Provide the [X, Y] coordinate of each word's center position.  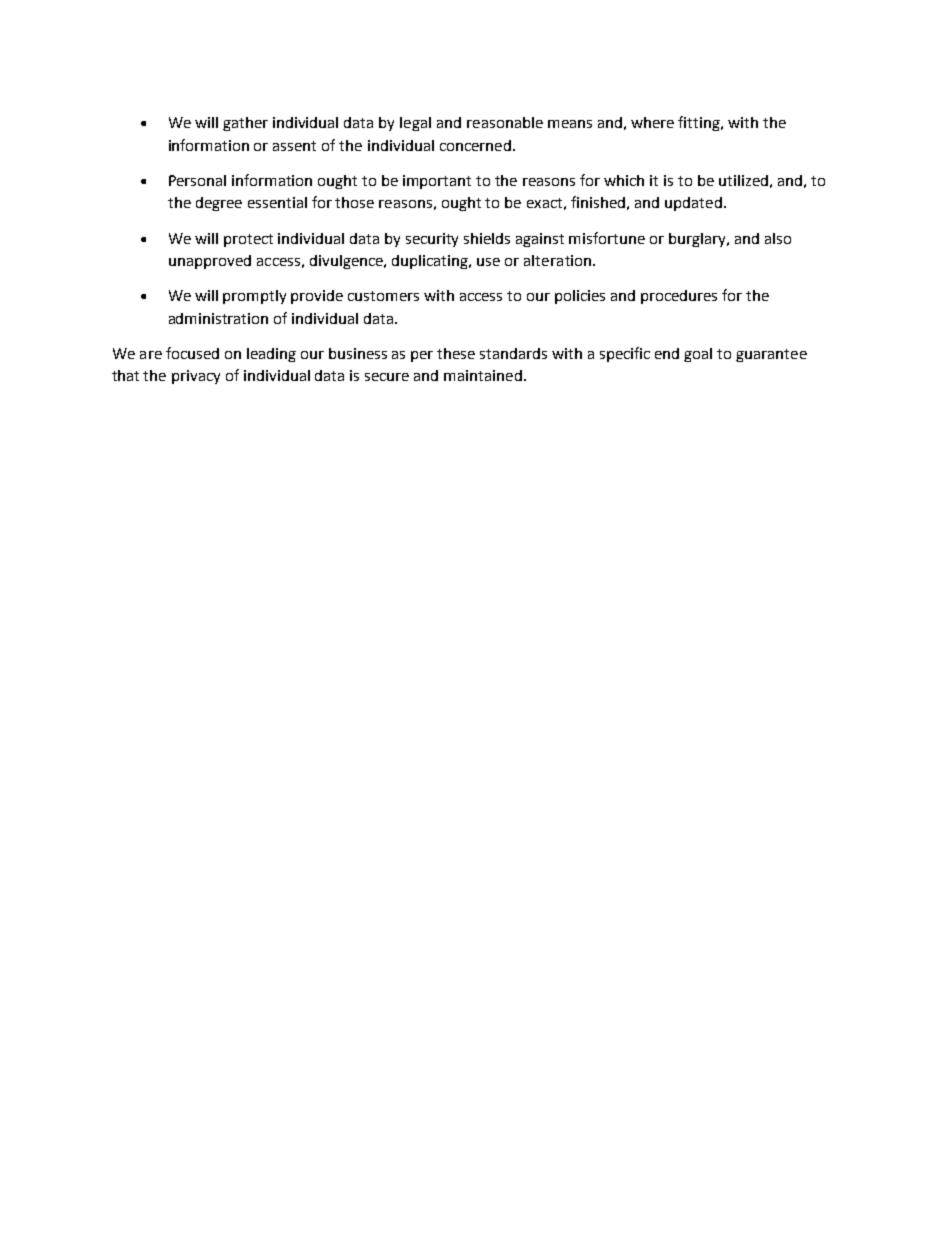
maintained [483, 375]
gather [245, 124]
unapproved [210, 262]
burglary [698, 240]
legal [415, 124]
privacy [196, 377]
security [432, 240]
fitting [700, 123]
